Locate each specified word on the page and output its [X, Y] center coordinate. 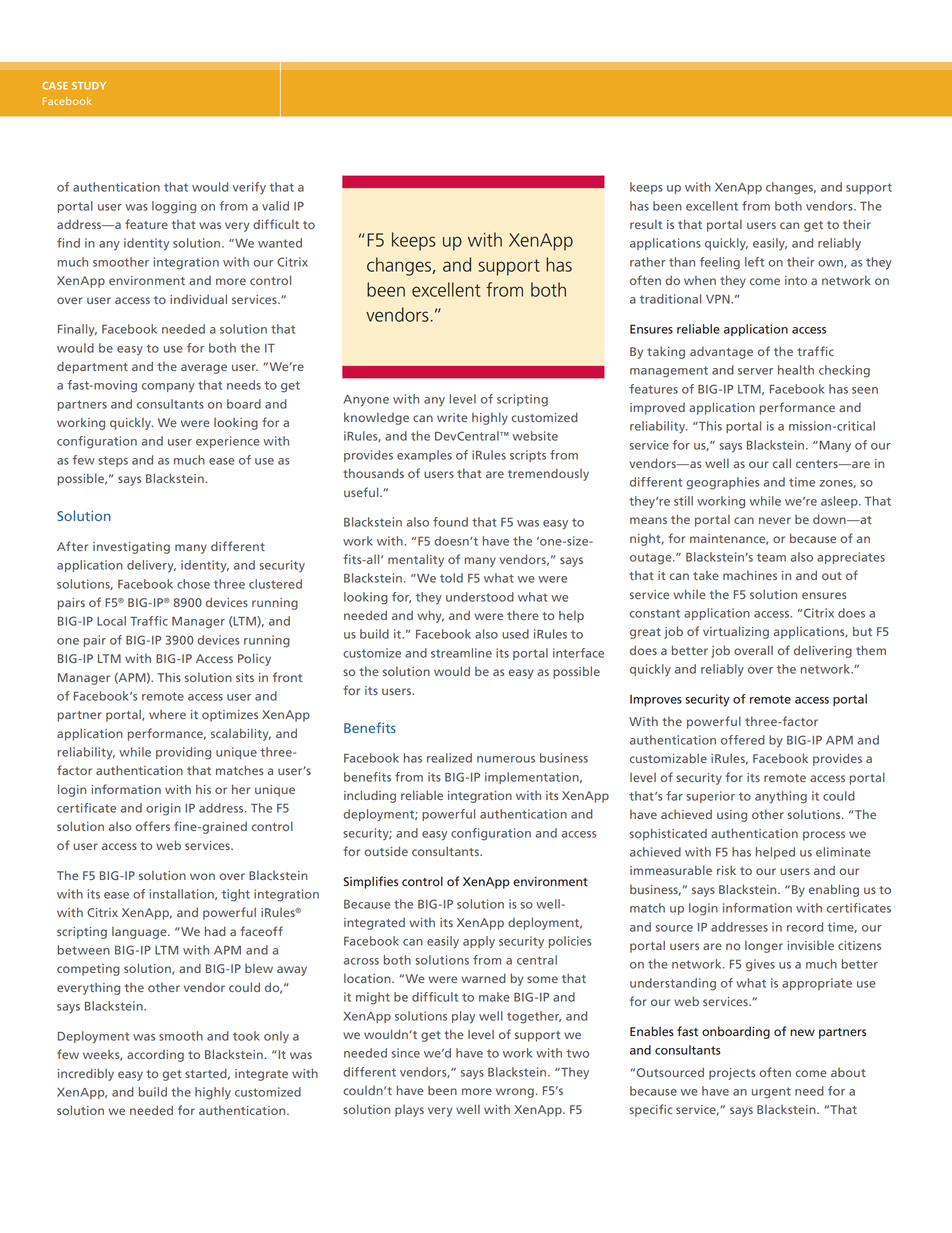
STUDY [89, 86]
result [646, 224]
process [824, 836]
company [168, 388]
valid [275, 206]
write [452, 417]
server [755, 371]
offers [152, 826]
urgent [771, 1093]
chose [193, 584]
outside [386, 851]
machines [750, 575]
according [155, 1056]
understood [480, 597]
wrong [515, 1093]
